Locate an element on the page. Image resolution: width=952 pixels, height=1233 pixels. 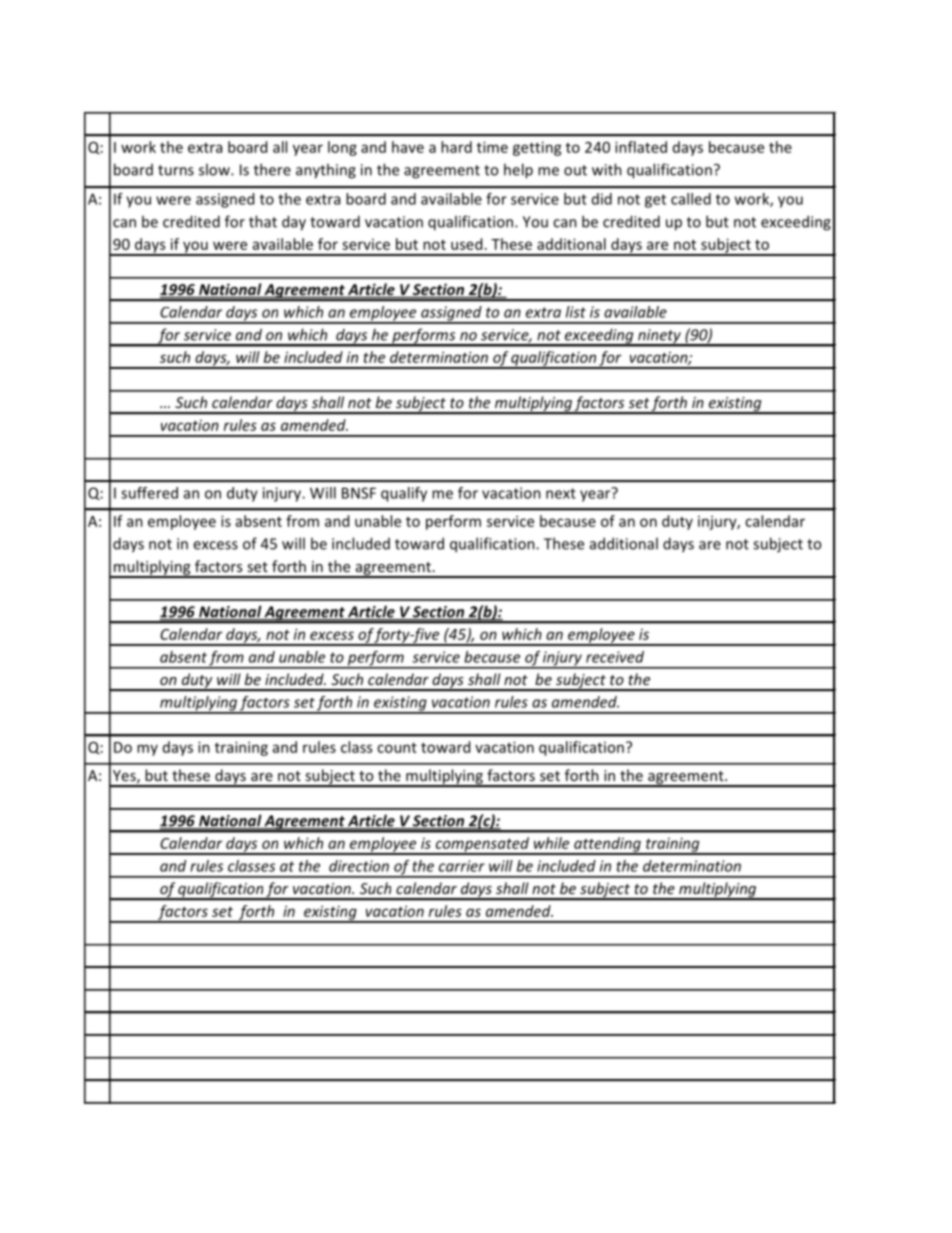
count is located at coordinates (397, 748).
